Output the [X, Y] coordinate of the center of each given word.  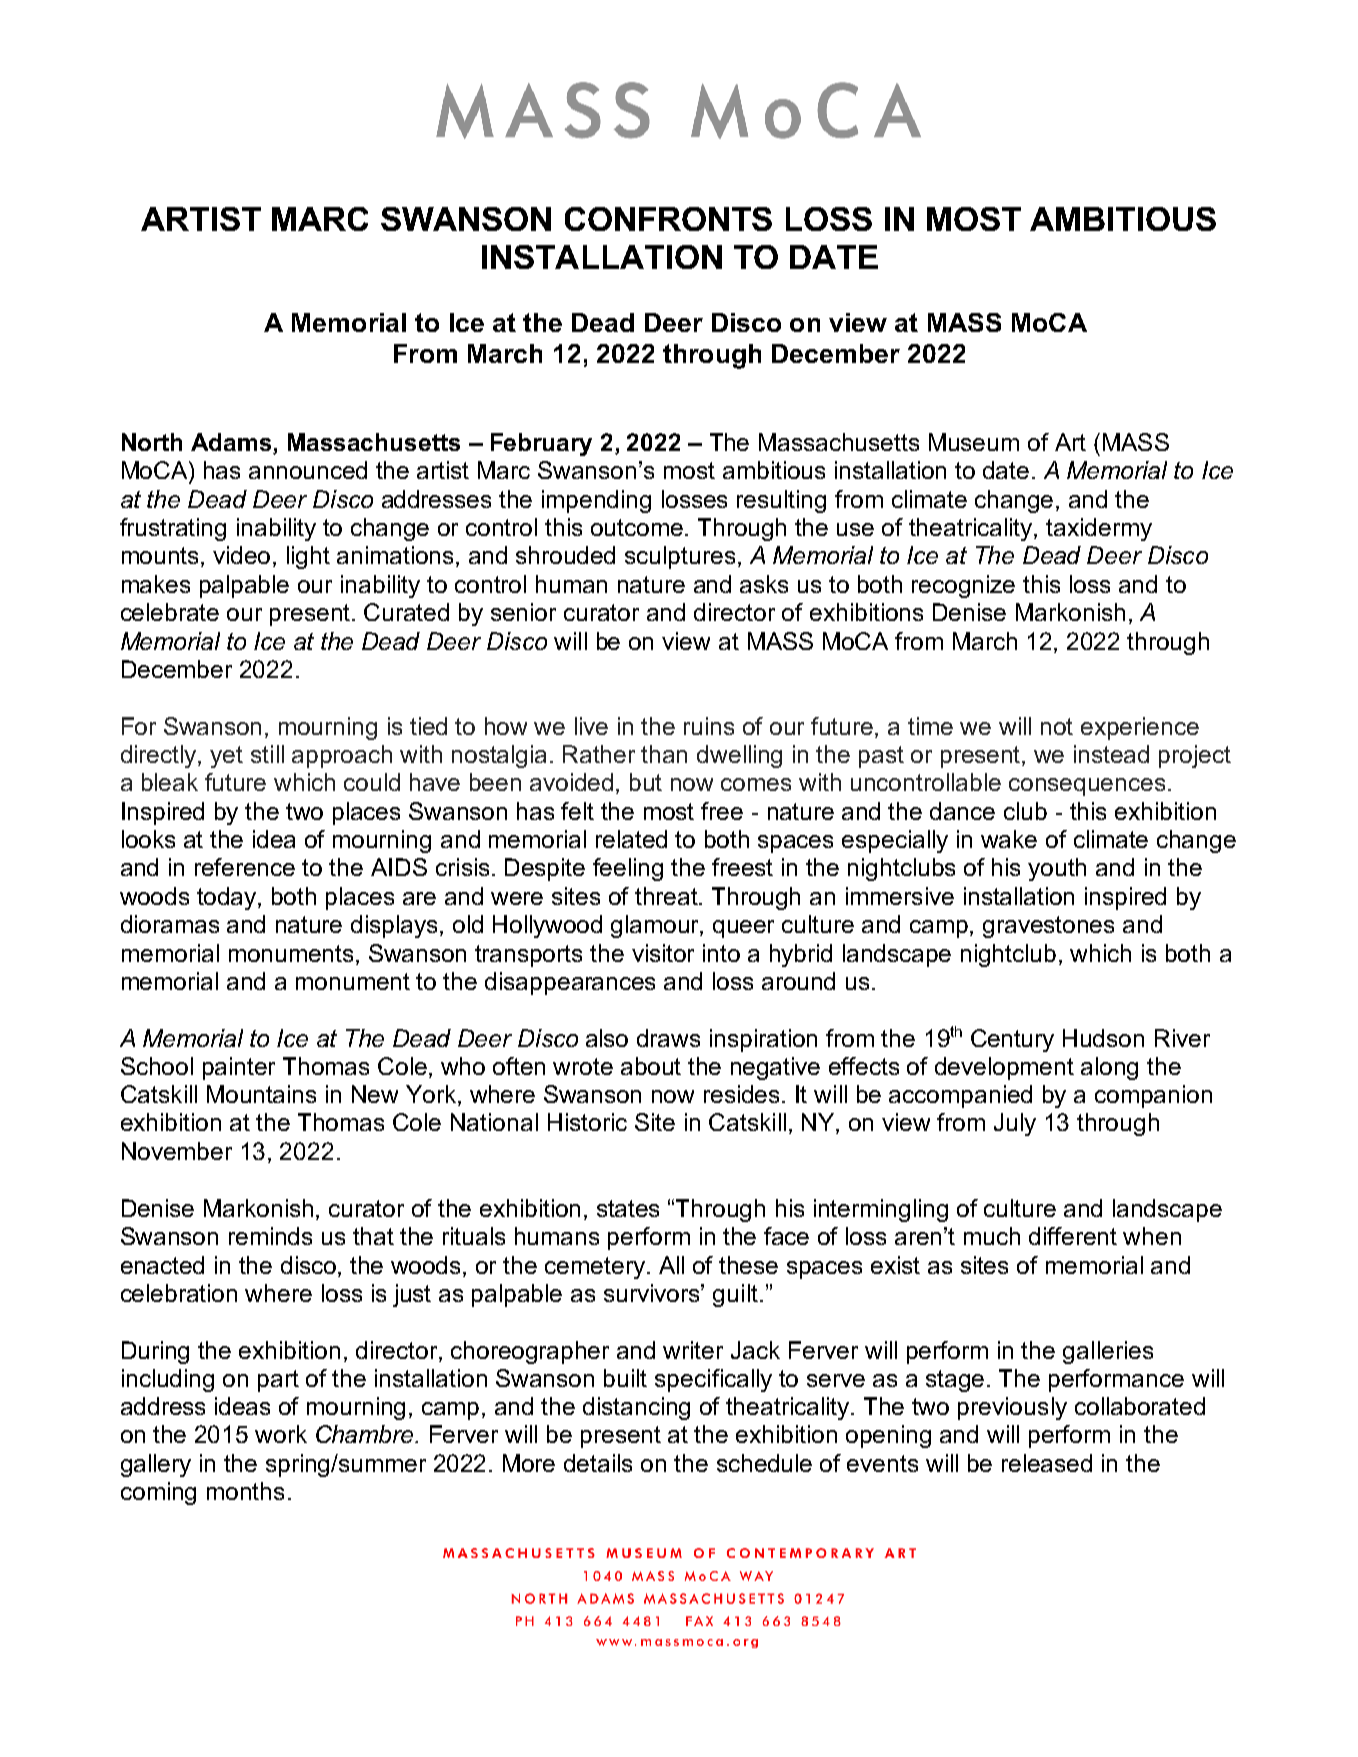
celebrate [170, 612]
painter [239, 1068]
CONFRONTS [668, 219]
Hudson [1103, 1038]
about [651, 1066]
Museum [974, 442]
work [281, 1434]
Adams [232, 443]
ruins [709, 726]
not [1057, 726]
